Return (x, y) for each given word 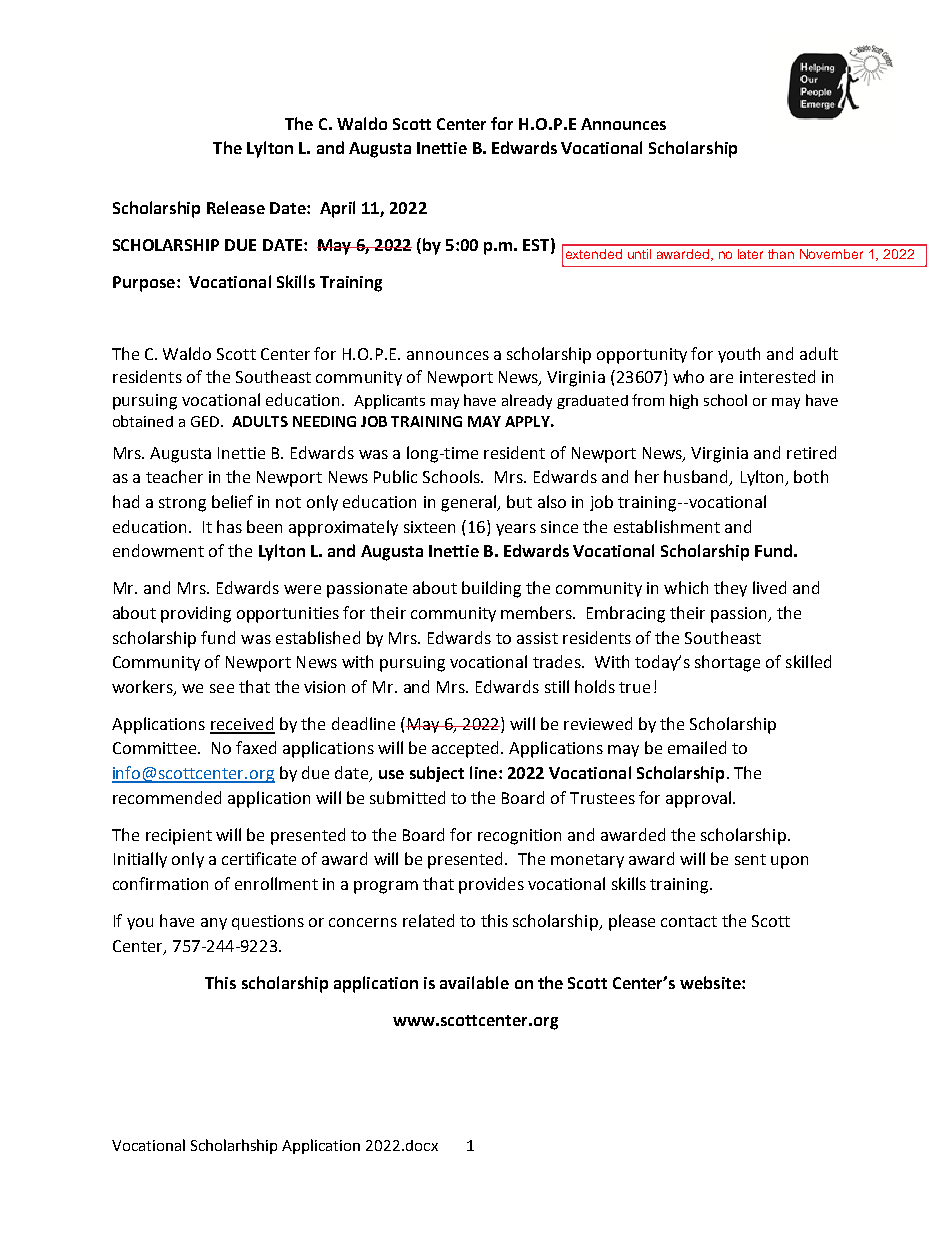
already (527, 401)
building (491, 589)
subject (437, 774)
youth (739, 355)
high (684, 401)
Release (236, 207)
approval (698, 799)
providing (196, 614)
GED (206, 421)
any (214, 924)
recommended (167, 797)
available (474, 982)
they (730, 589)
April (337, 209)
